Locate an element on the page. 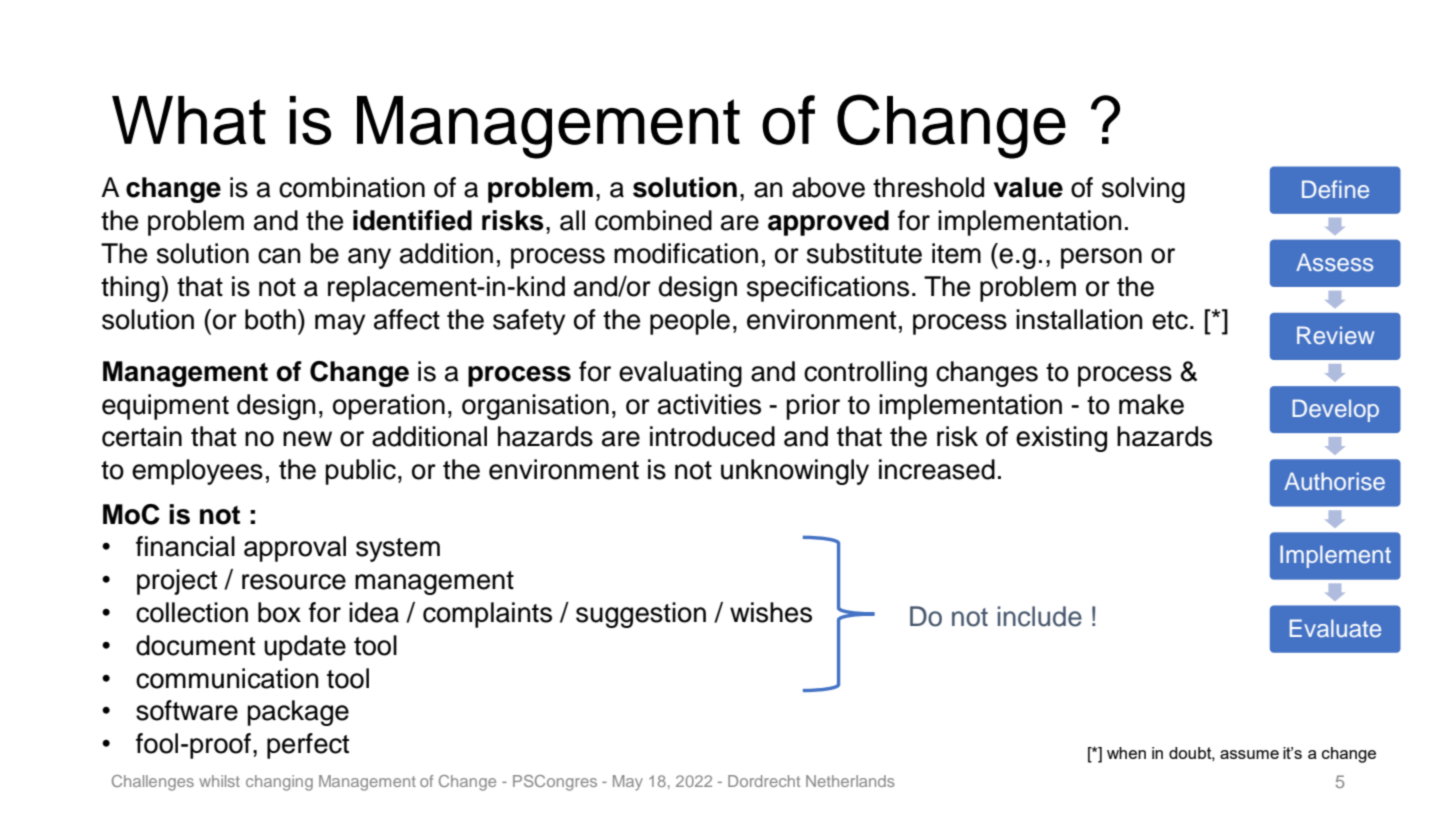 The height and width of the page is (819, 1456). Evaluate is located at coordinates (1335, 628).
